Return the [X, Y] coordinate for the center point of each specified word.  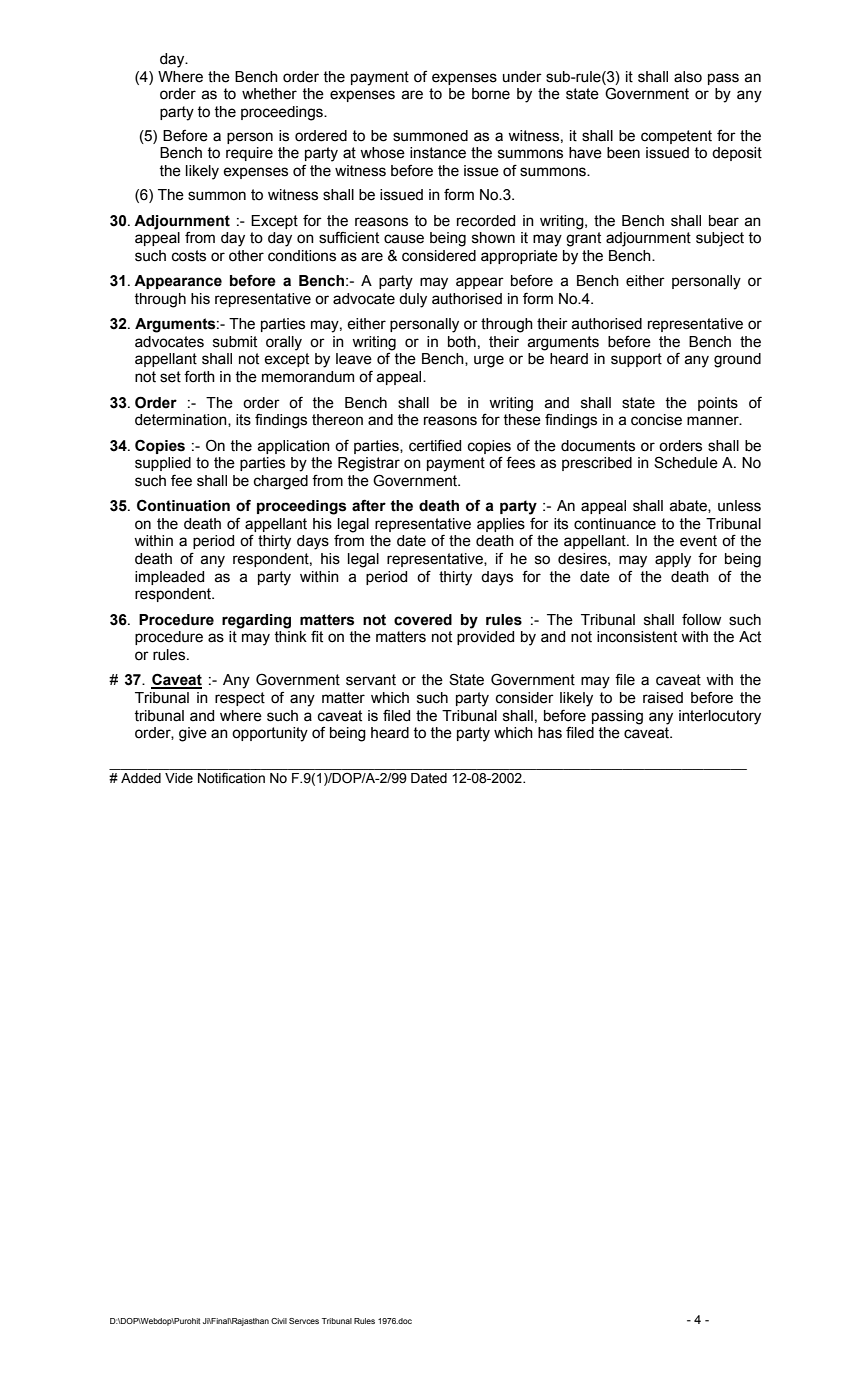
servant [371, 680]
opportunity [270, 734]
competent [676, 137]
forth [199, 376]
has [550, 733]
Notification [231, 778]
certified [435, 446]
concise [656, 420]
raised [663, 698]
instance [438, 153]
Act [750, 637]
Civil [279, 1321]
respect [240, 699]
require [249, 154]
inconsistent [637, 637]
